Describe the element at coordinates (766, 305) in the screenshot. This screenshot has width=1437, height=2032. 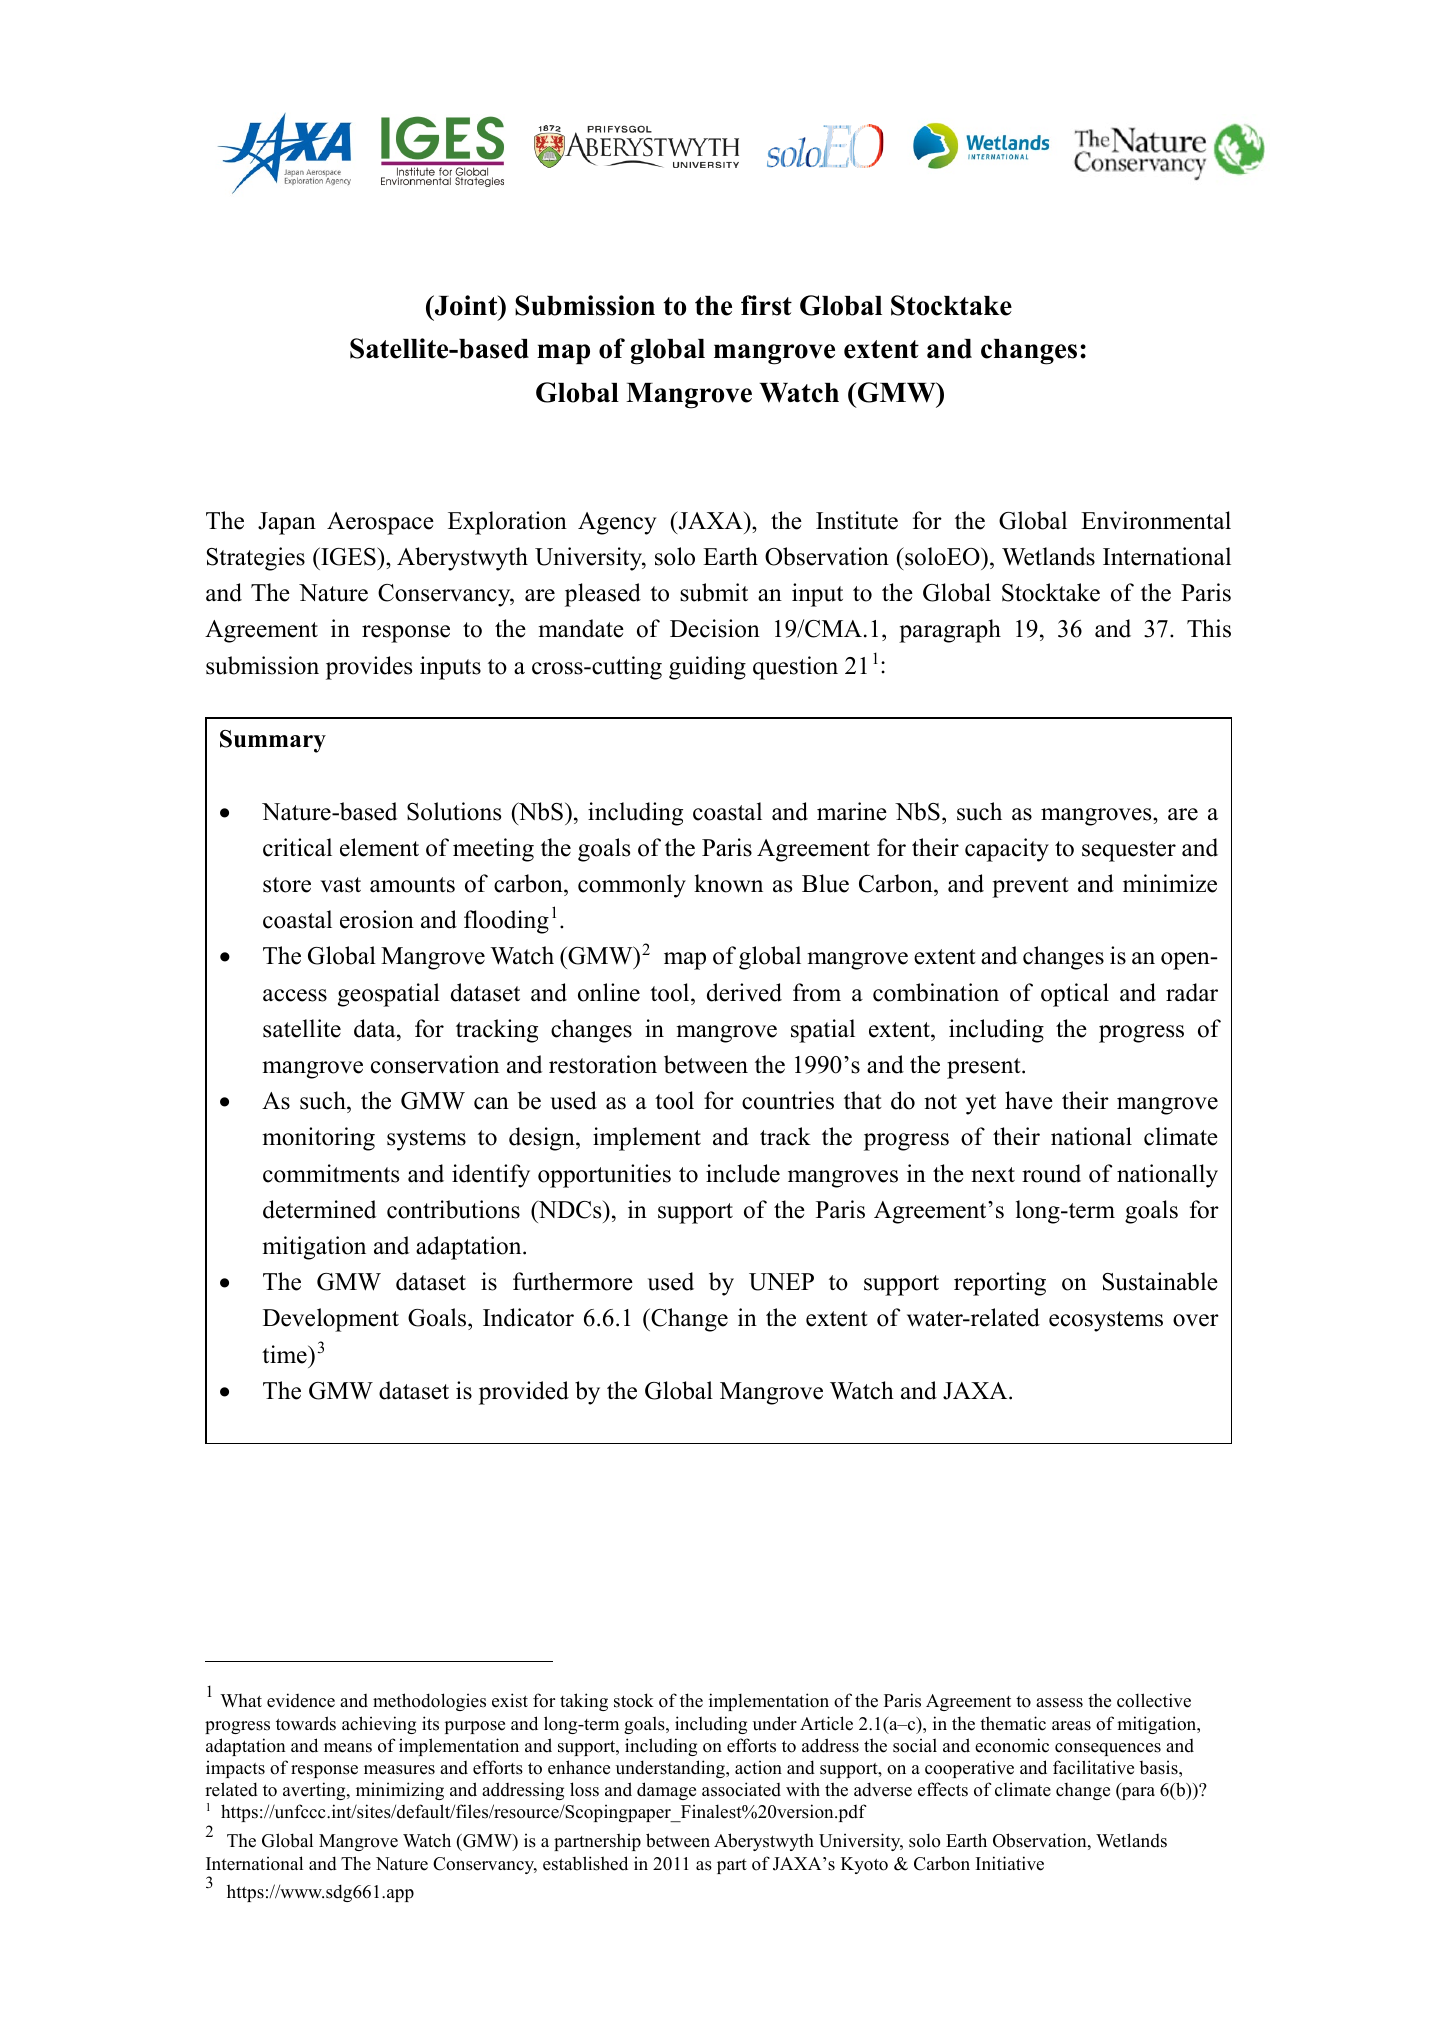
I see `first` at that location.
